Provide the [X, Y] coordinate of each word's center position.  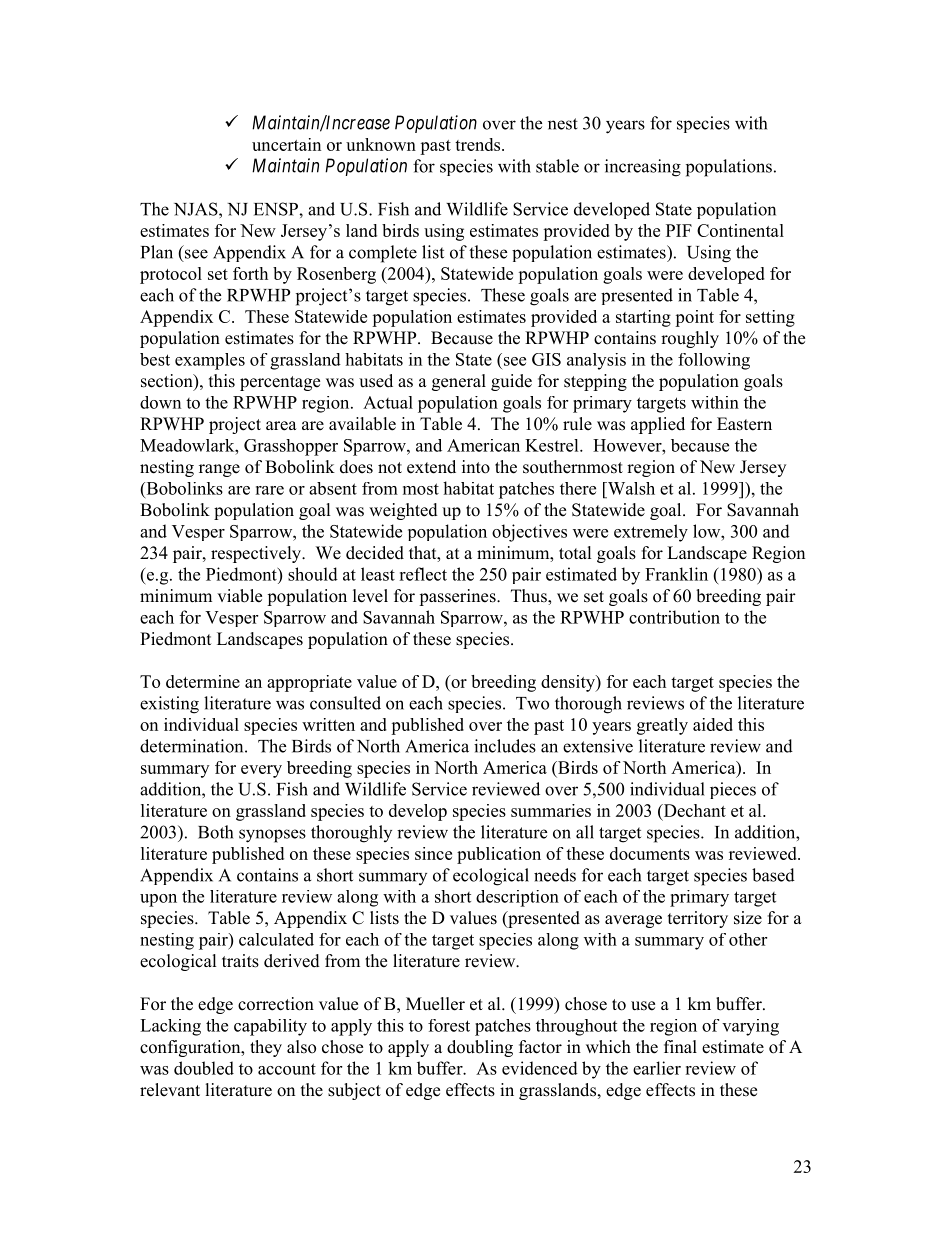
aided [713, 724]
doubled [204, 1068]
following [714, 361]
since [433, 853]
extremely [651, 533]
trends [479, 144]
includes [505, 746]
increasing [643, 168]
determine [203, 681]
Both [215, 832]
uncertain [286, 144]
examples [210, 361]
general [459, 382]
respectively [257, 554]
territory [698, 919]
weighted [403, 511]
